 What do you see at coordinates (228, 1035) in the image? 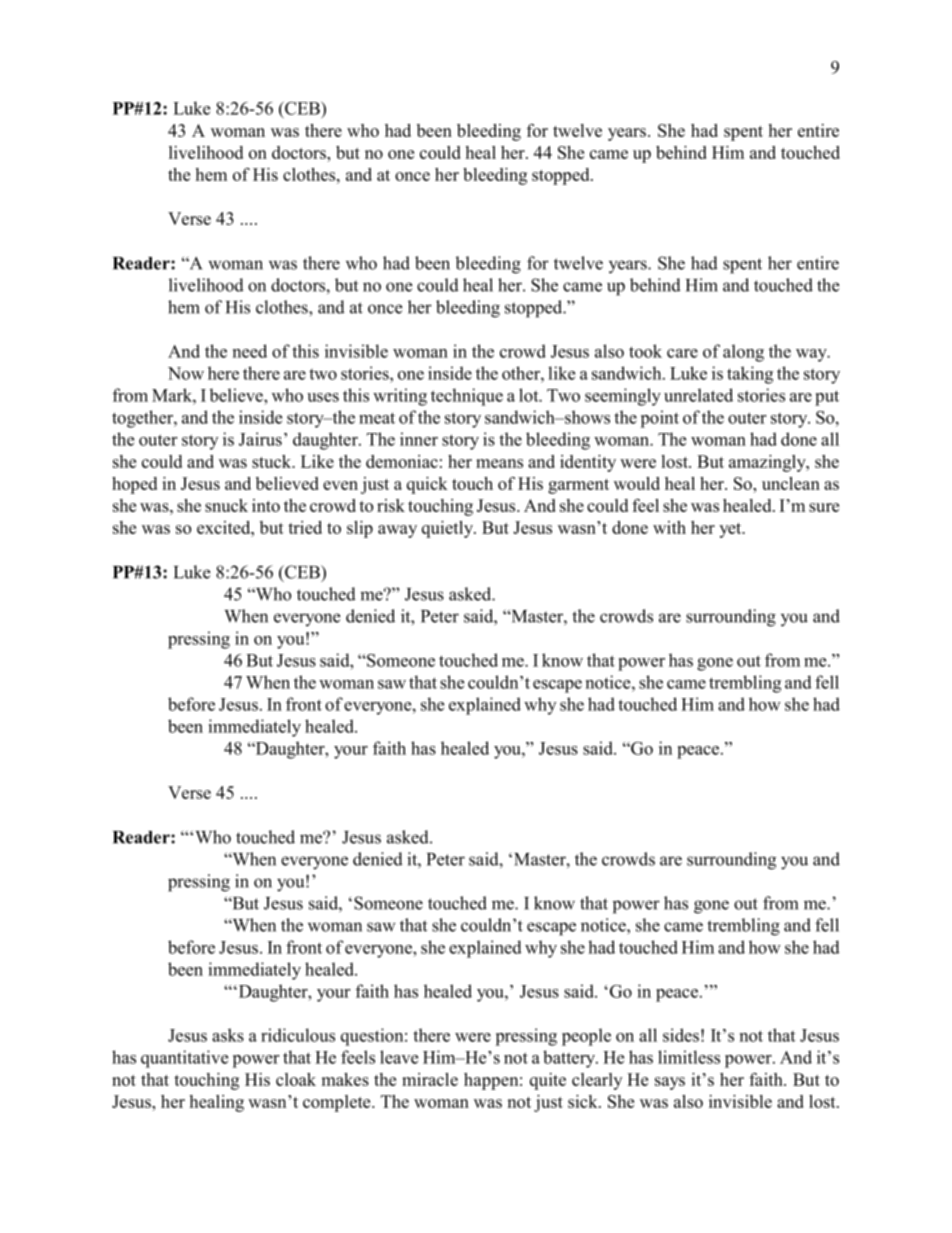
I see `asks` at bounding box center [228, 1035].
